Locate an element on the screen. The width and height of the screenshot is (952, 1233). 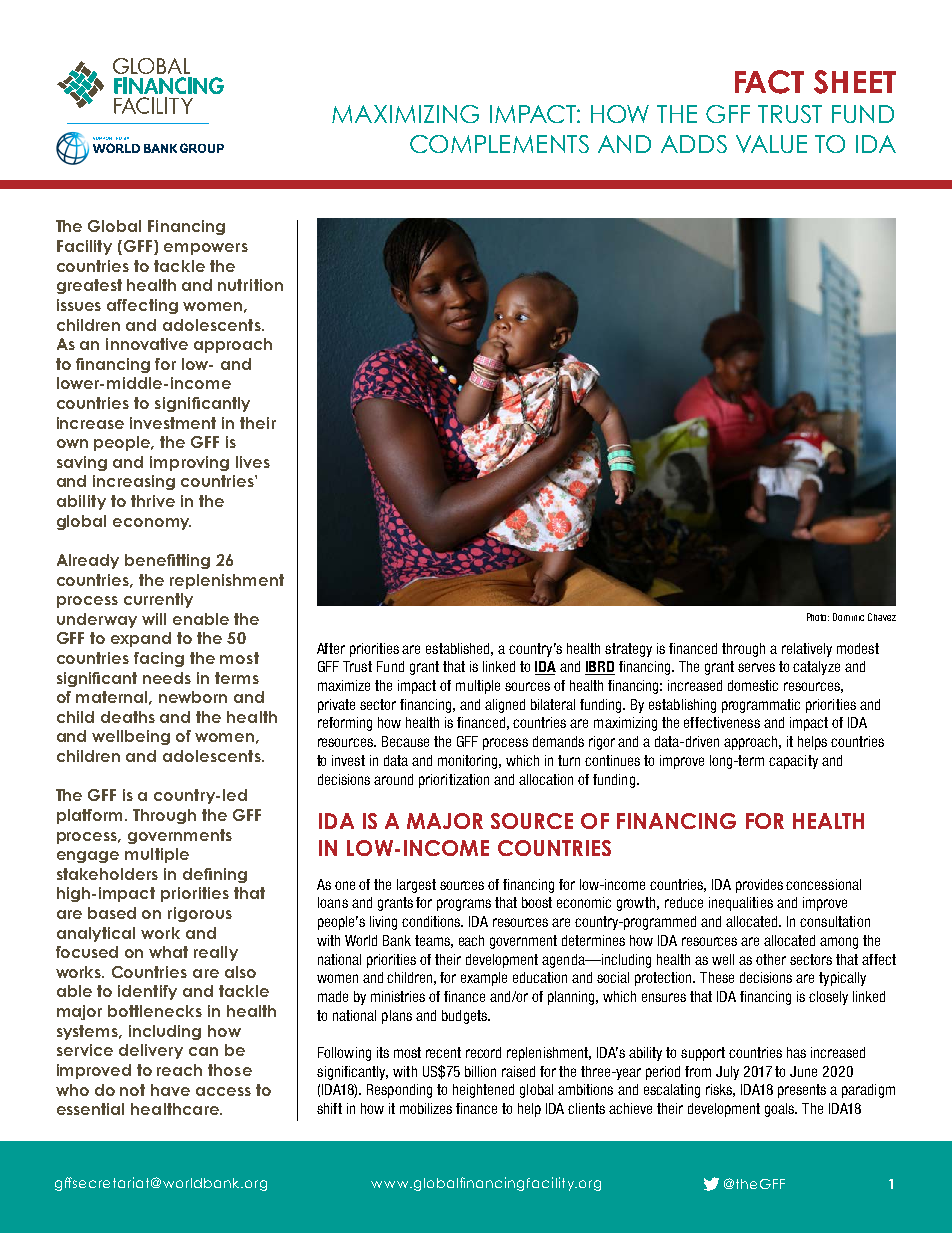
FACT is located at coordinates (769, 82).
